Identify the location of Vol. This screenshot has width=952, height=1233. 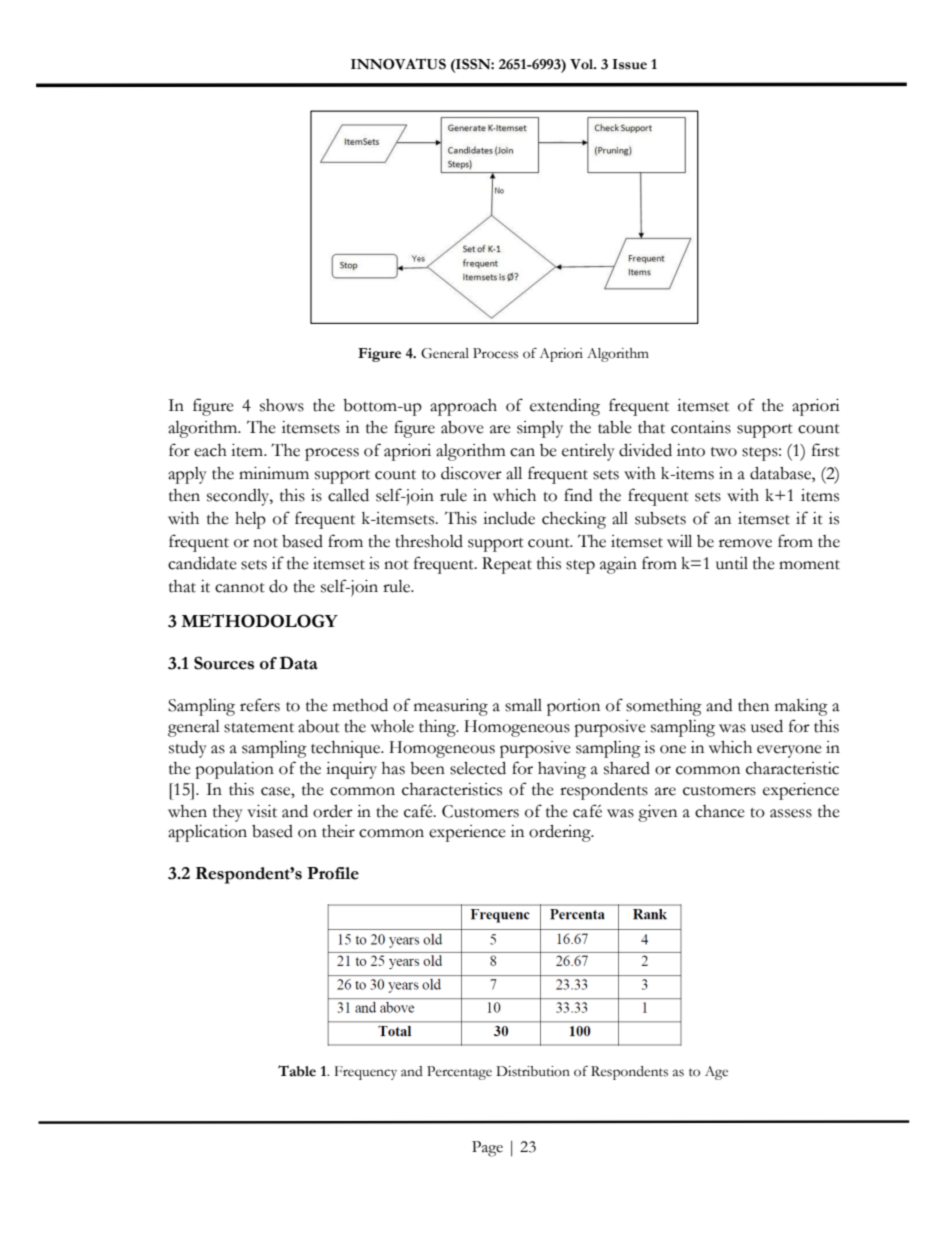
(583, 64).
